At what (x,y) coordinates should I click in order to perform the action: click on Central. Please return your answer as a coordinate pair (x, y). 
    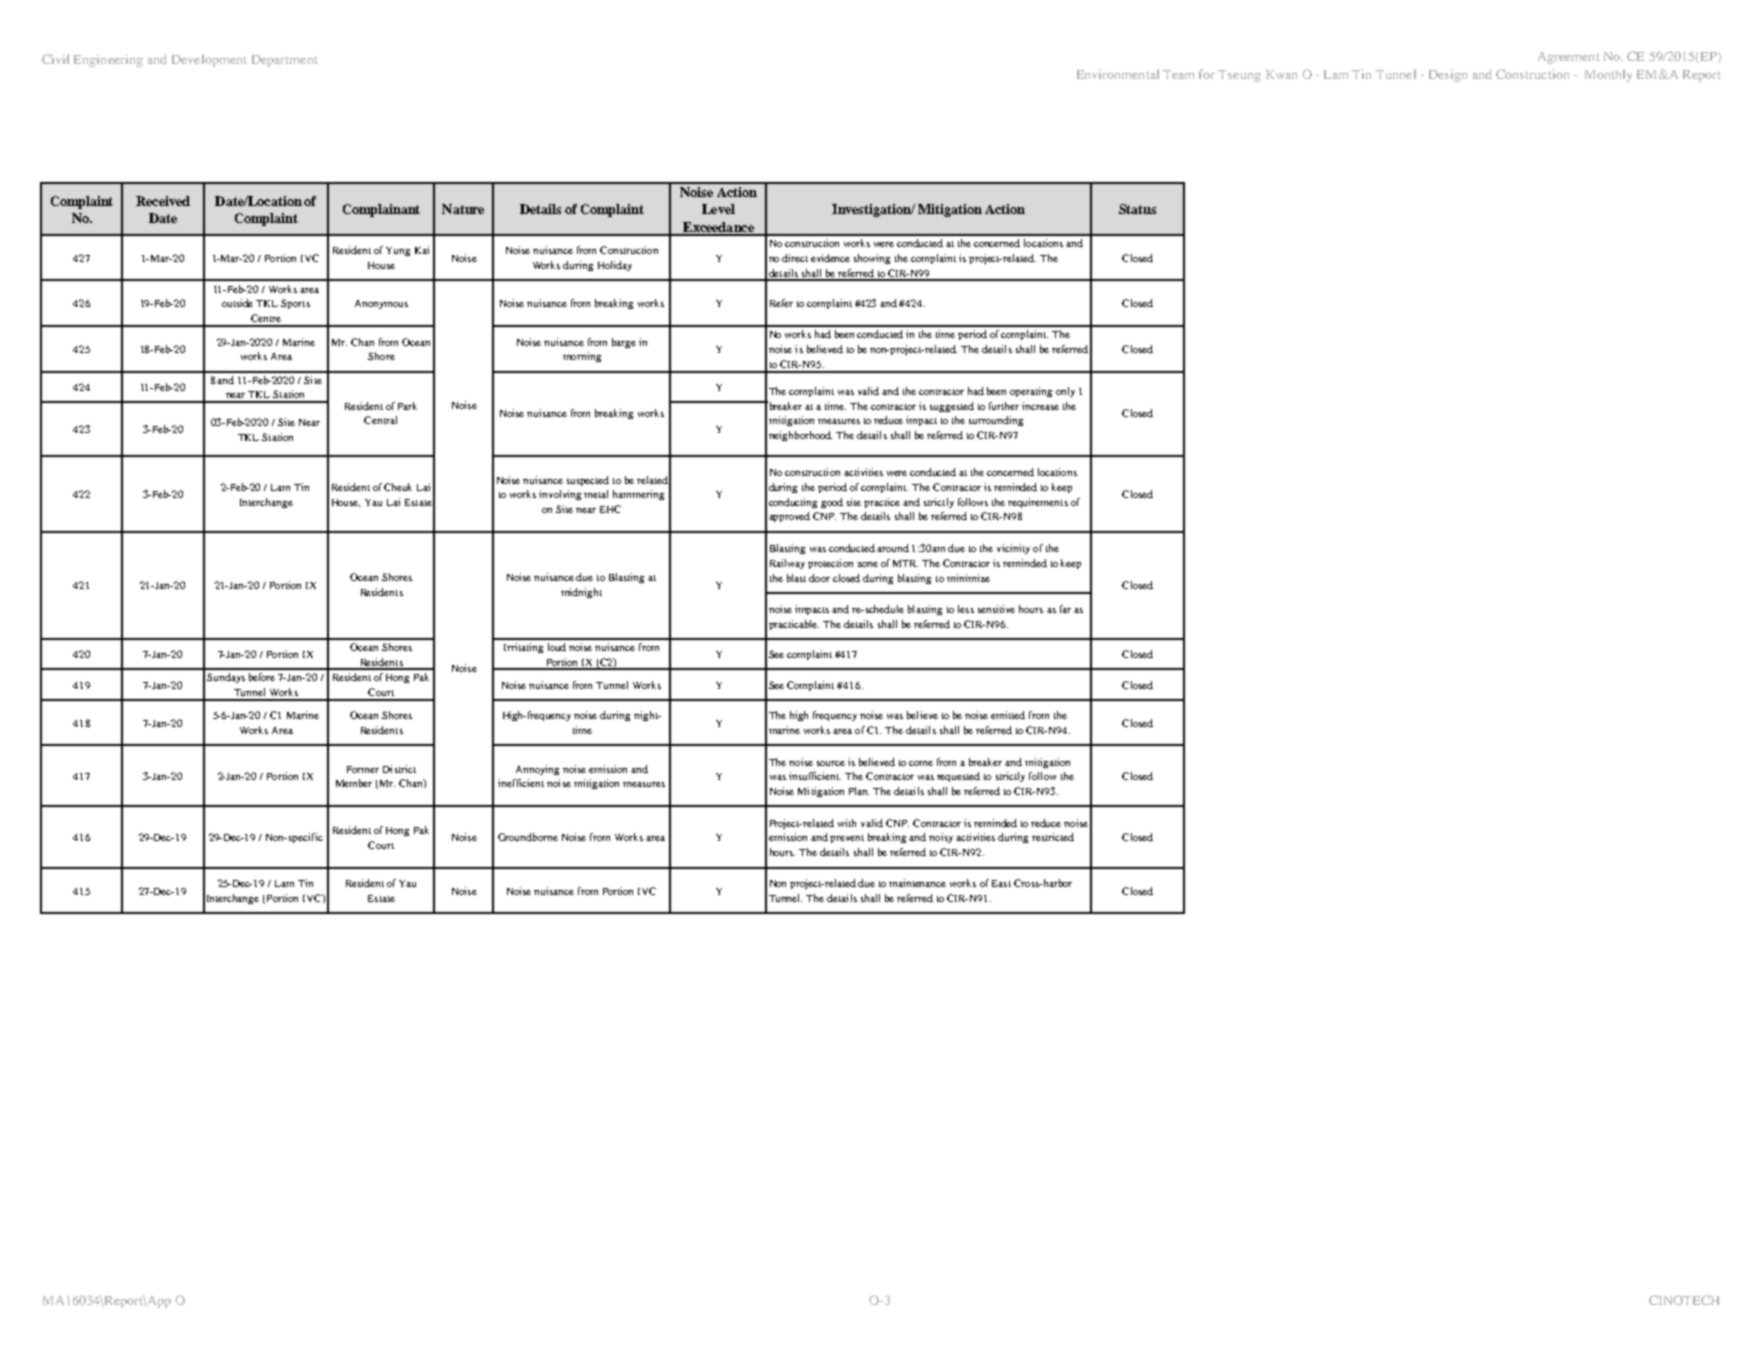
    Looking at the image, I should click on (380, 420).
